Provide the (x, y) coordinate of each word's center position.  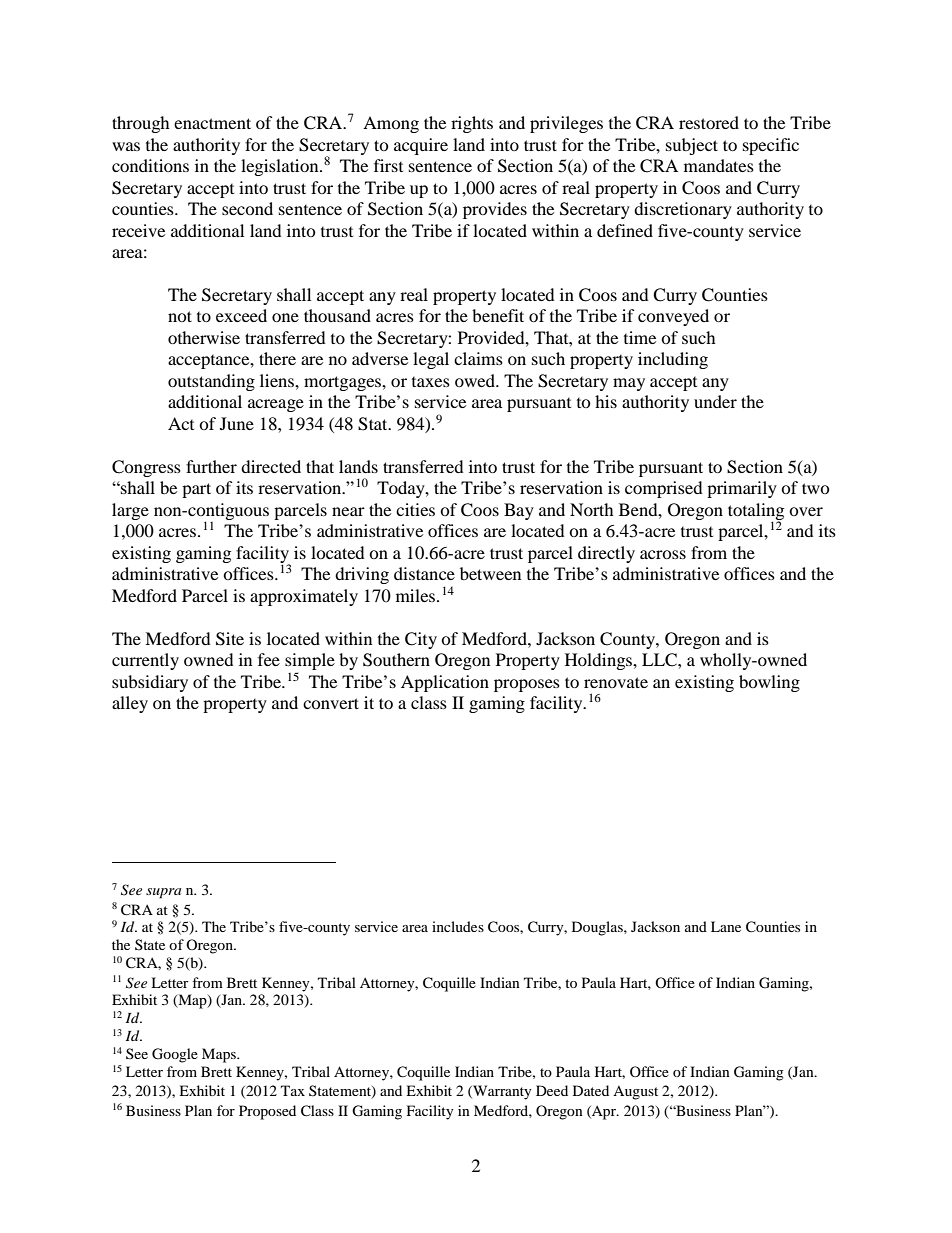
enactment (212, 123)
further (211, 466)
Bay (519, 511)
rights (472, 124)
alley (130, 704)
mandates (719, 165)
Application (445, 683)
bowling (769, 683)
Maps (220, 1055)
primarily (742, 489)
